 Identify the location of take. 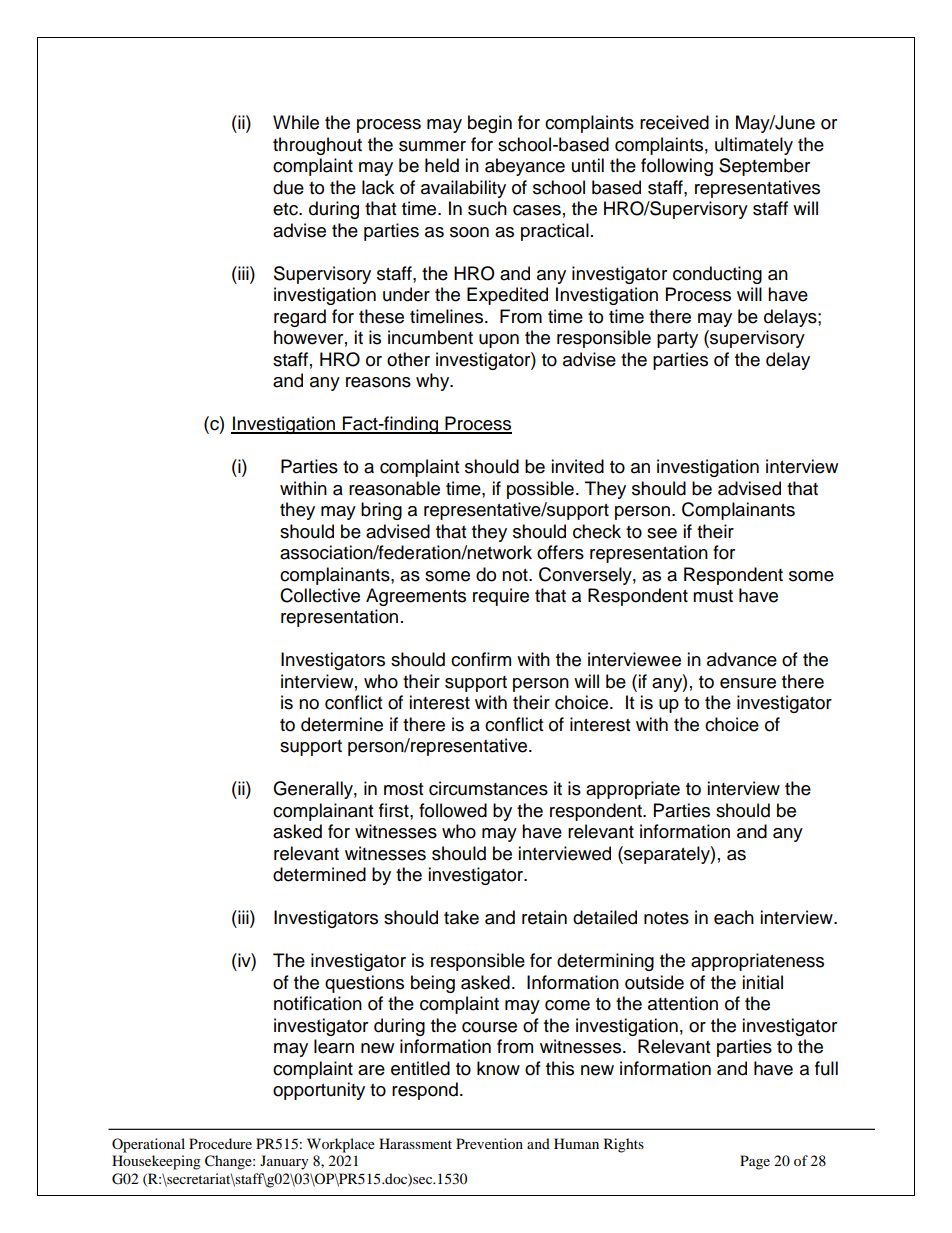
(461, 917).
